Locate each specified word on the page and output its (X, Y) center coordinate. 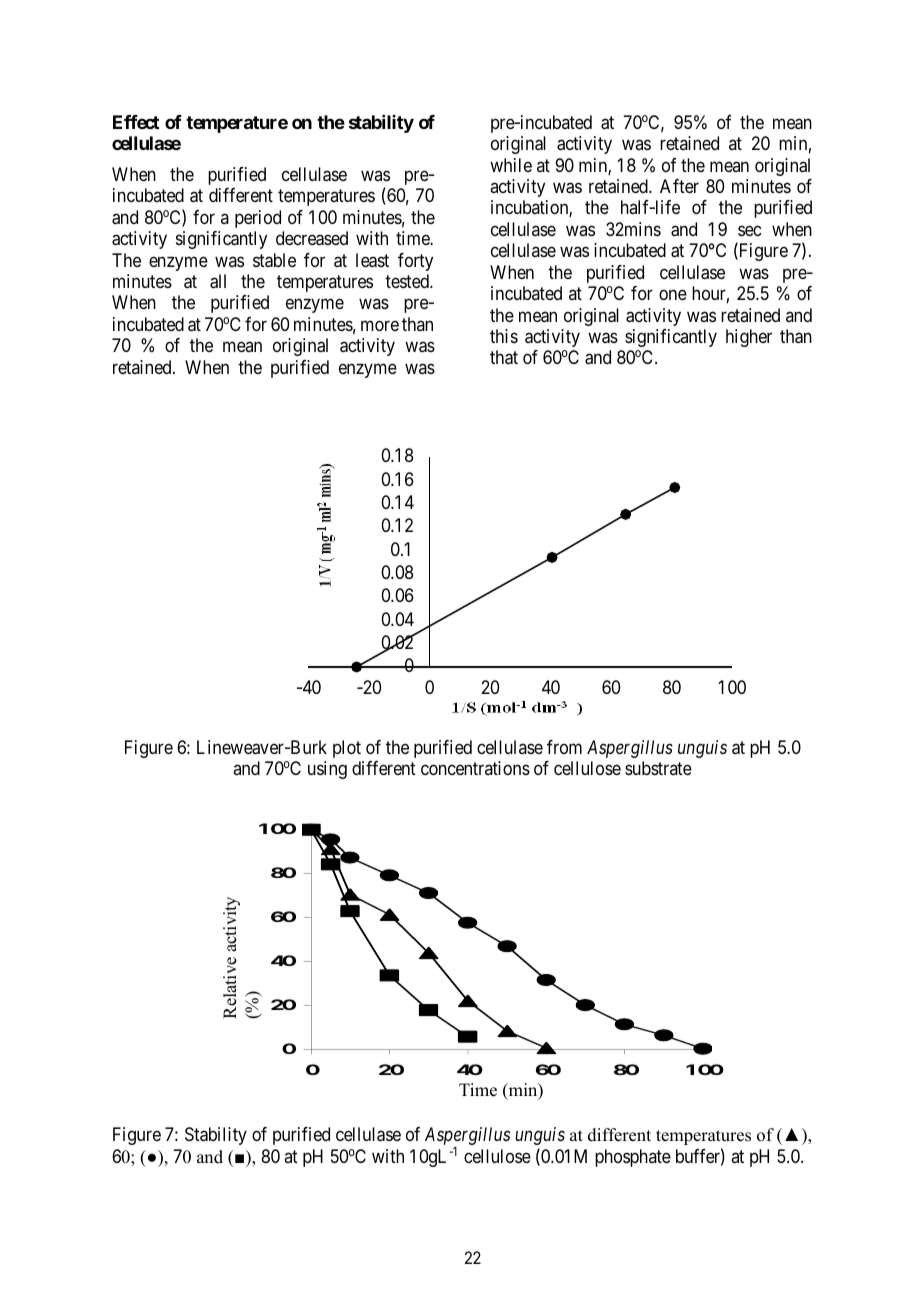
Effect (136, 122)
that (504, 357)
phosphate (633, 1158)
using (327, 770)
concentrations (475, 768)
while (511, 165)
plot (347, 749)
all (218, 281)
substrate (658, 768)
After (679, 186)
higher (749, 338)
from (564, 747)
